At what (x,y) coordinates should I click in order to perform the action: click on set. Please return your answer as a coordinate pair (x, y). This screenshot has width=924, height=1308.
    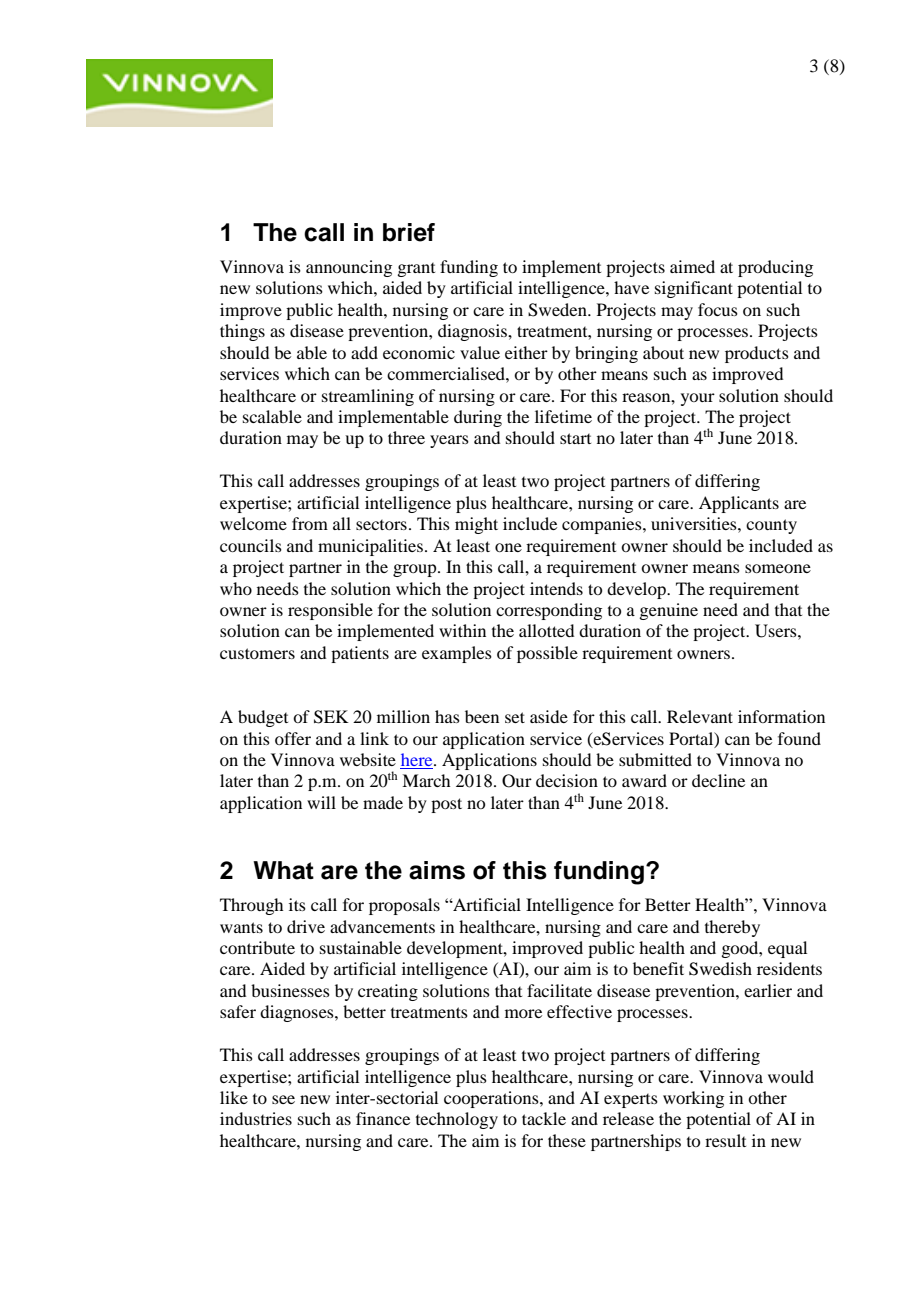
    Looking at the image, I should click on (515, 717).
